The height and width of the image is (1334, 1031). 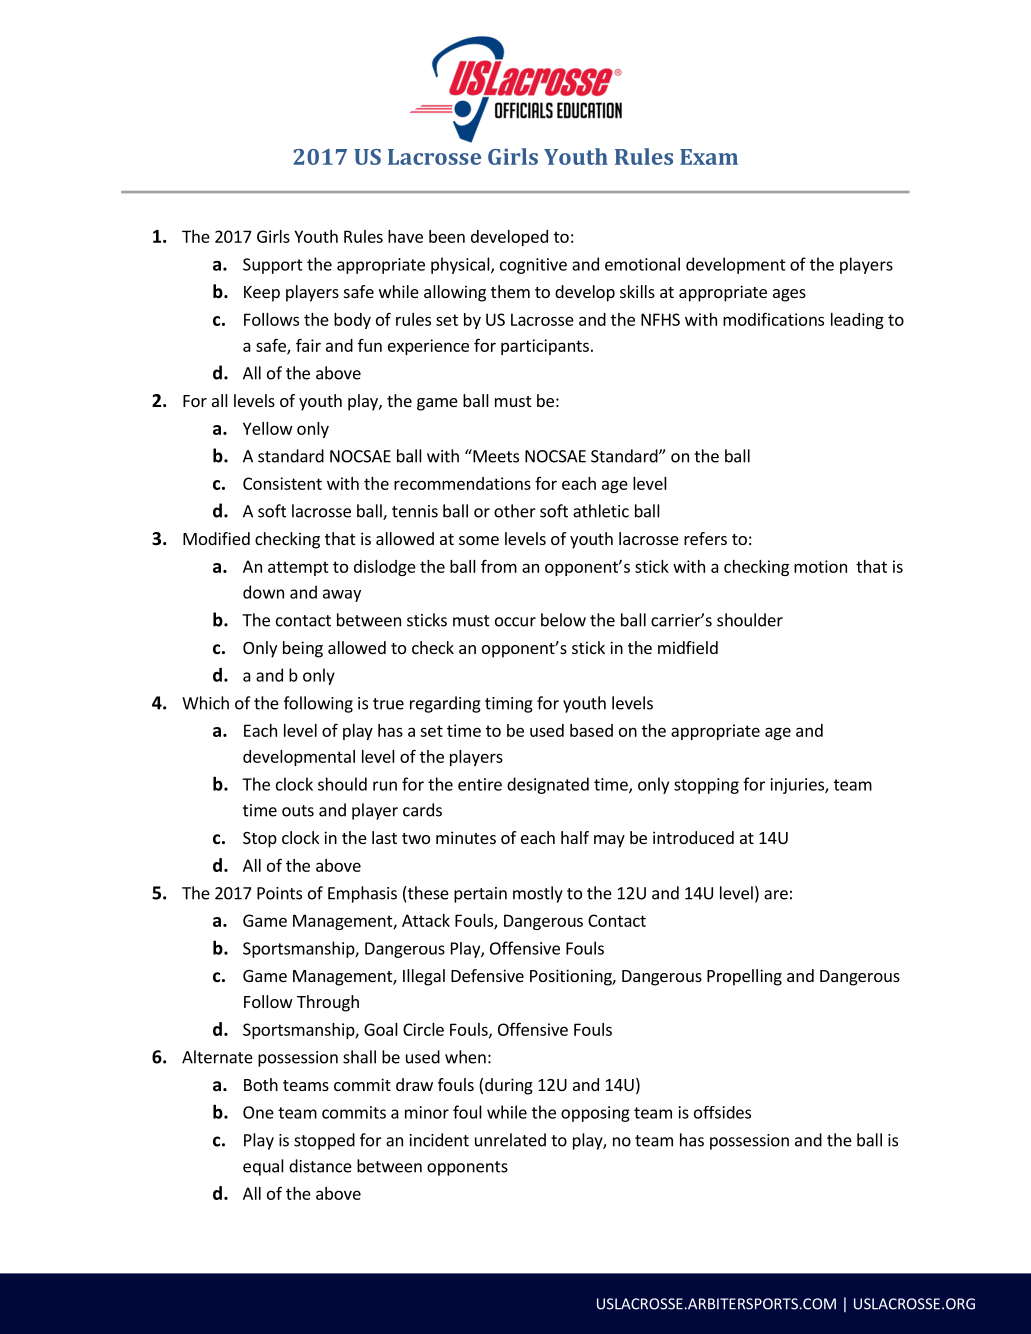 I want to click on Support, so click(x=273, y=266).
